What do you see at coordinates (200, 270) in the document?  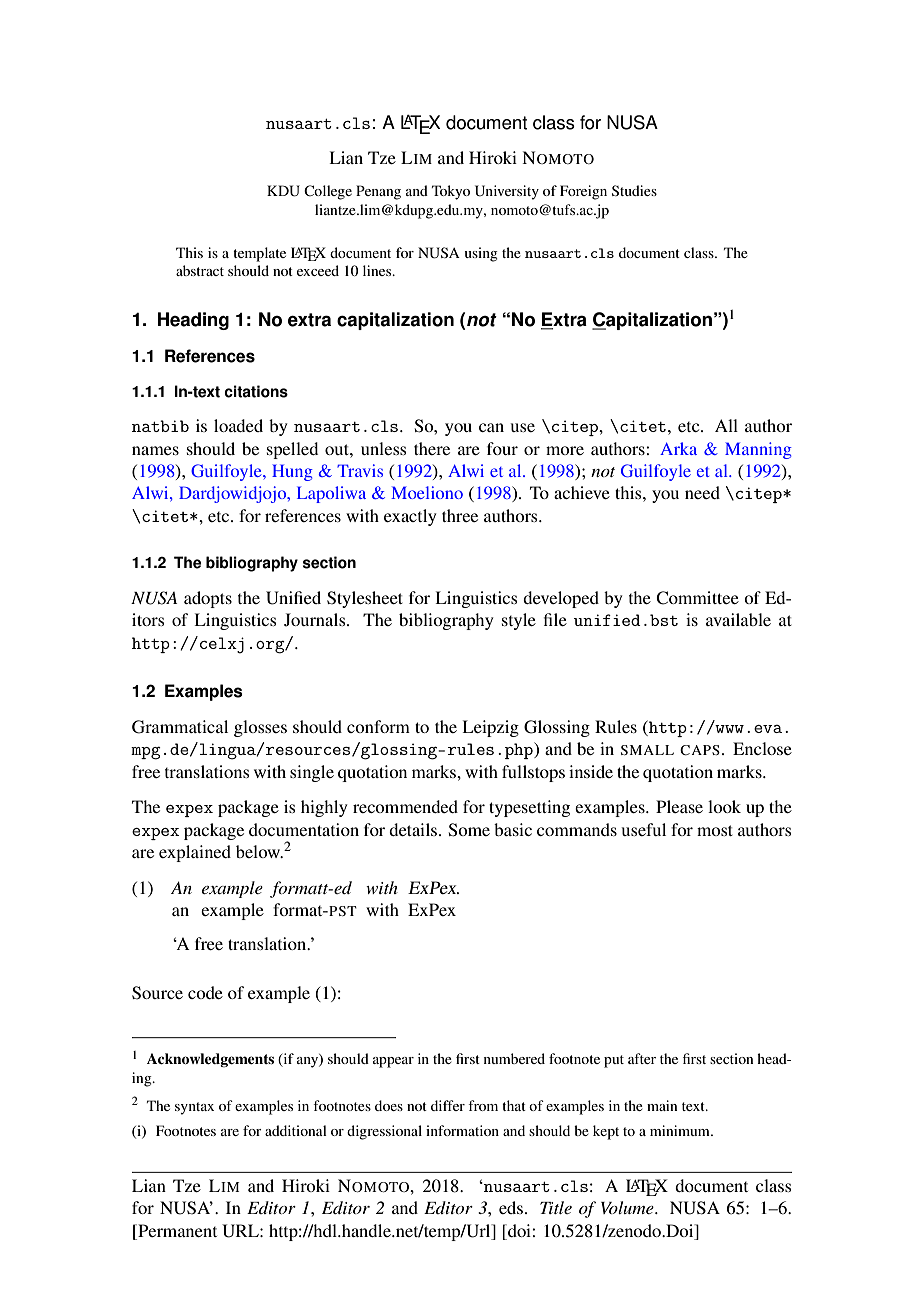 I see `abstract` at bounding box center [200, 270].
